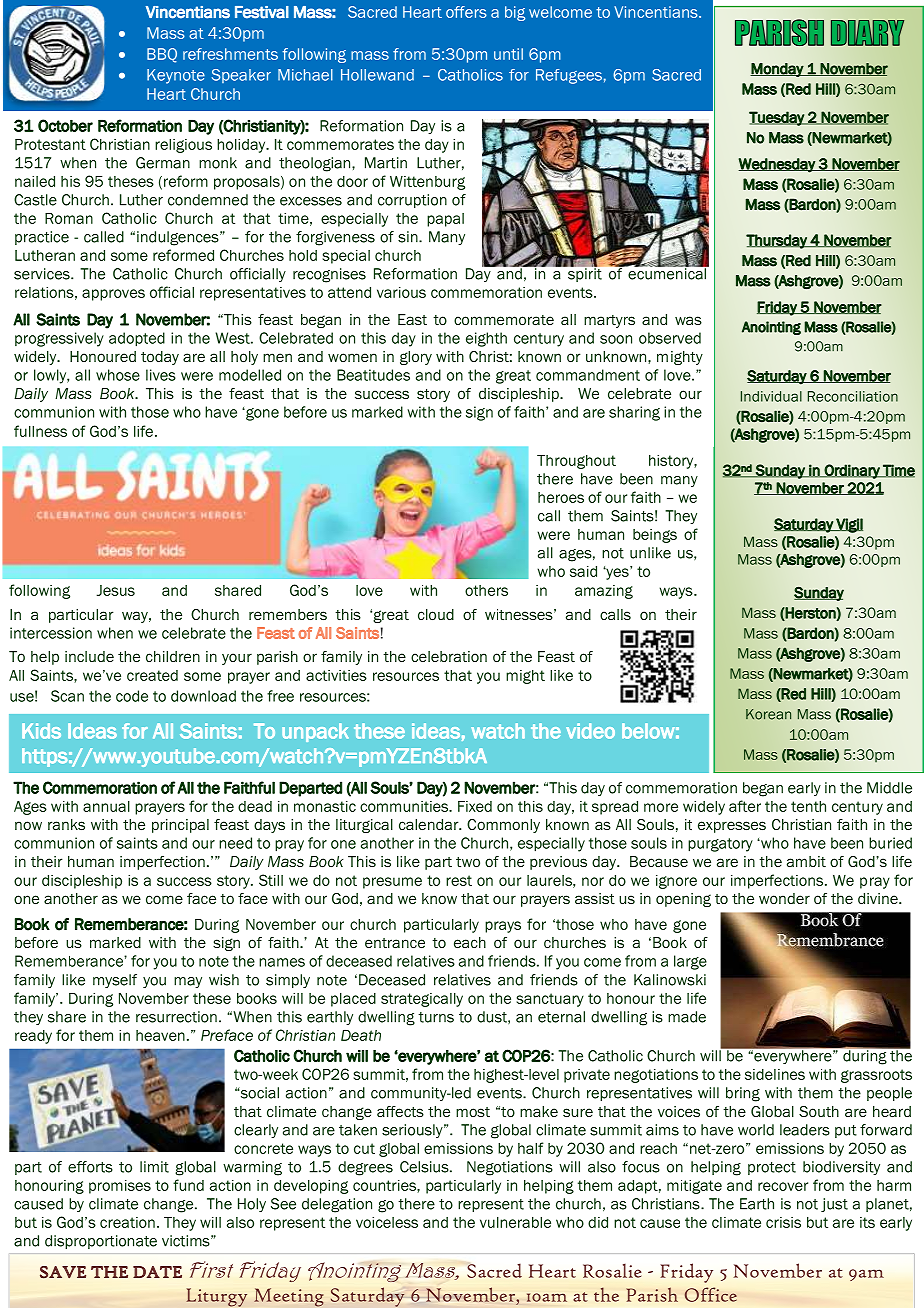 The width and height of the screenshot is (924, 1308). What do you see at coordinates (508, 54) in the screenshot?
I see `until` at bounding box center [508, 54].
